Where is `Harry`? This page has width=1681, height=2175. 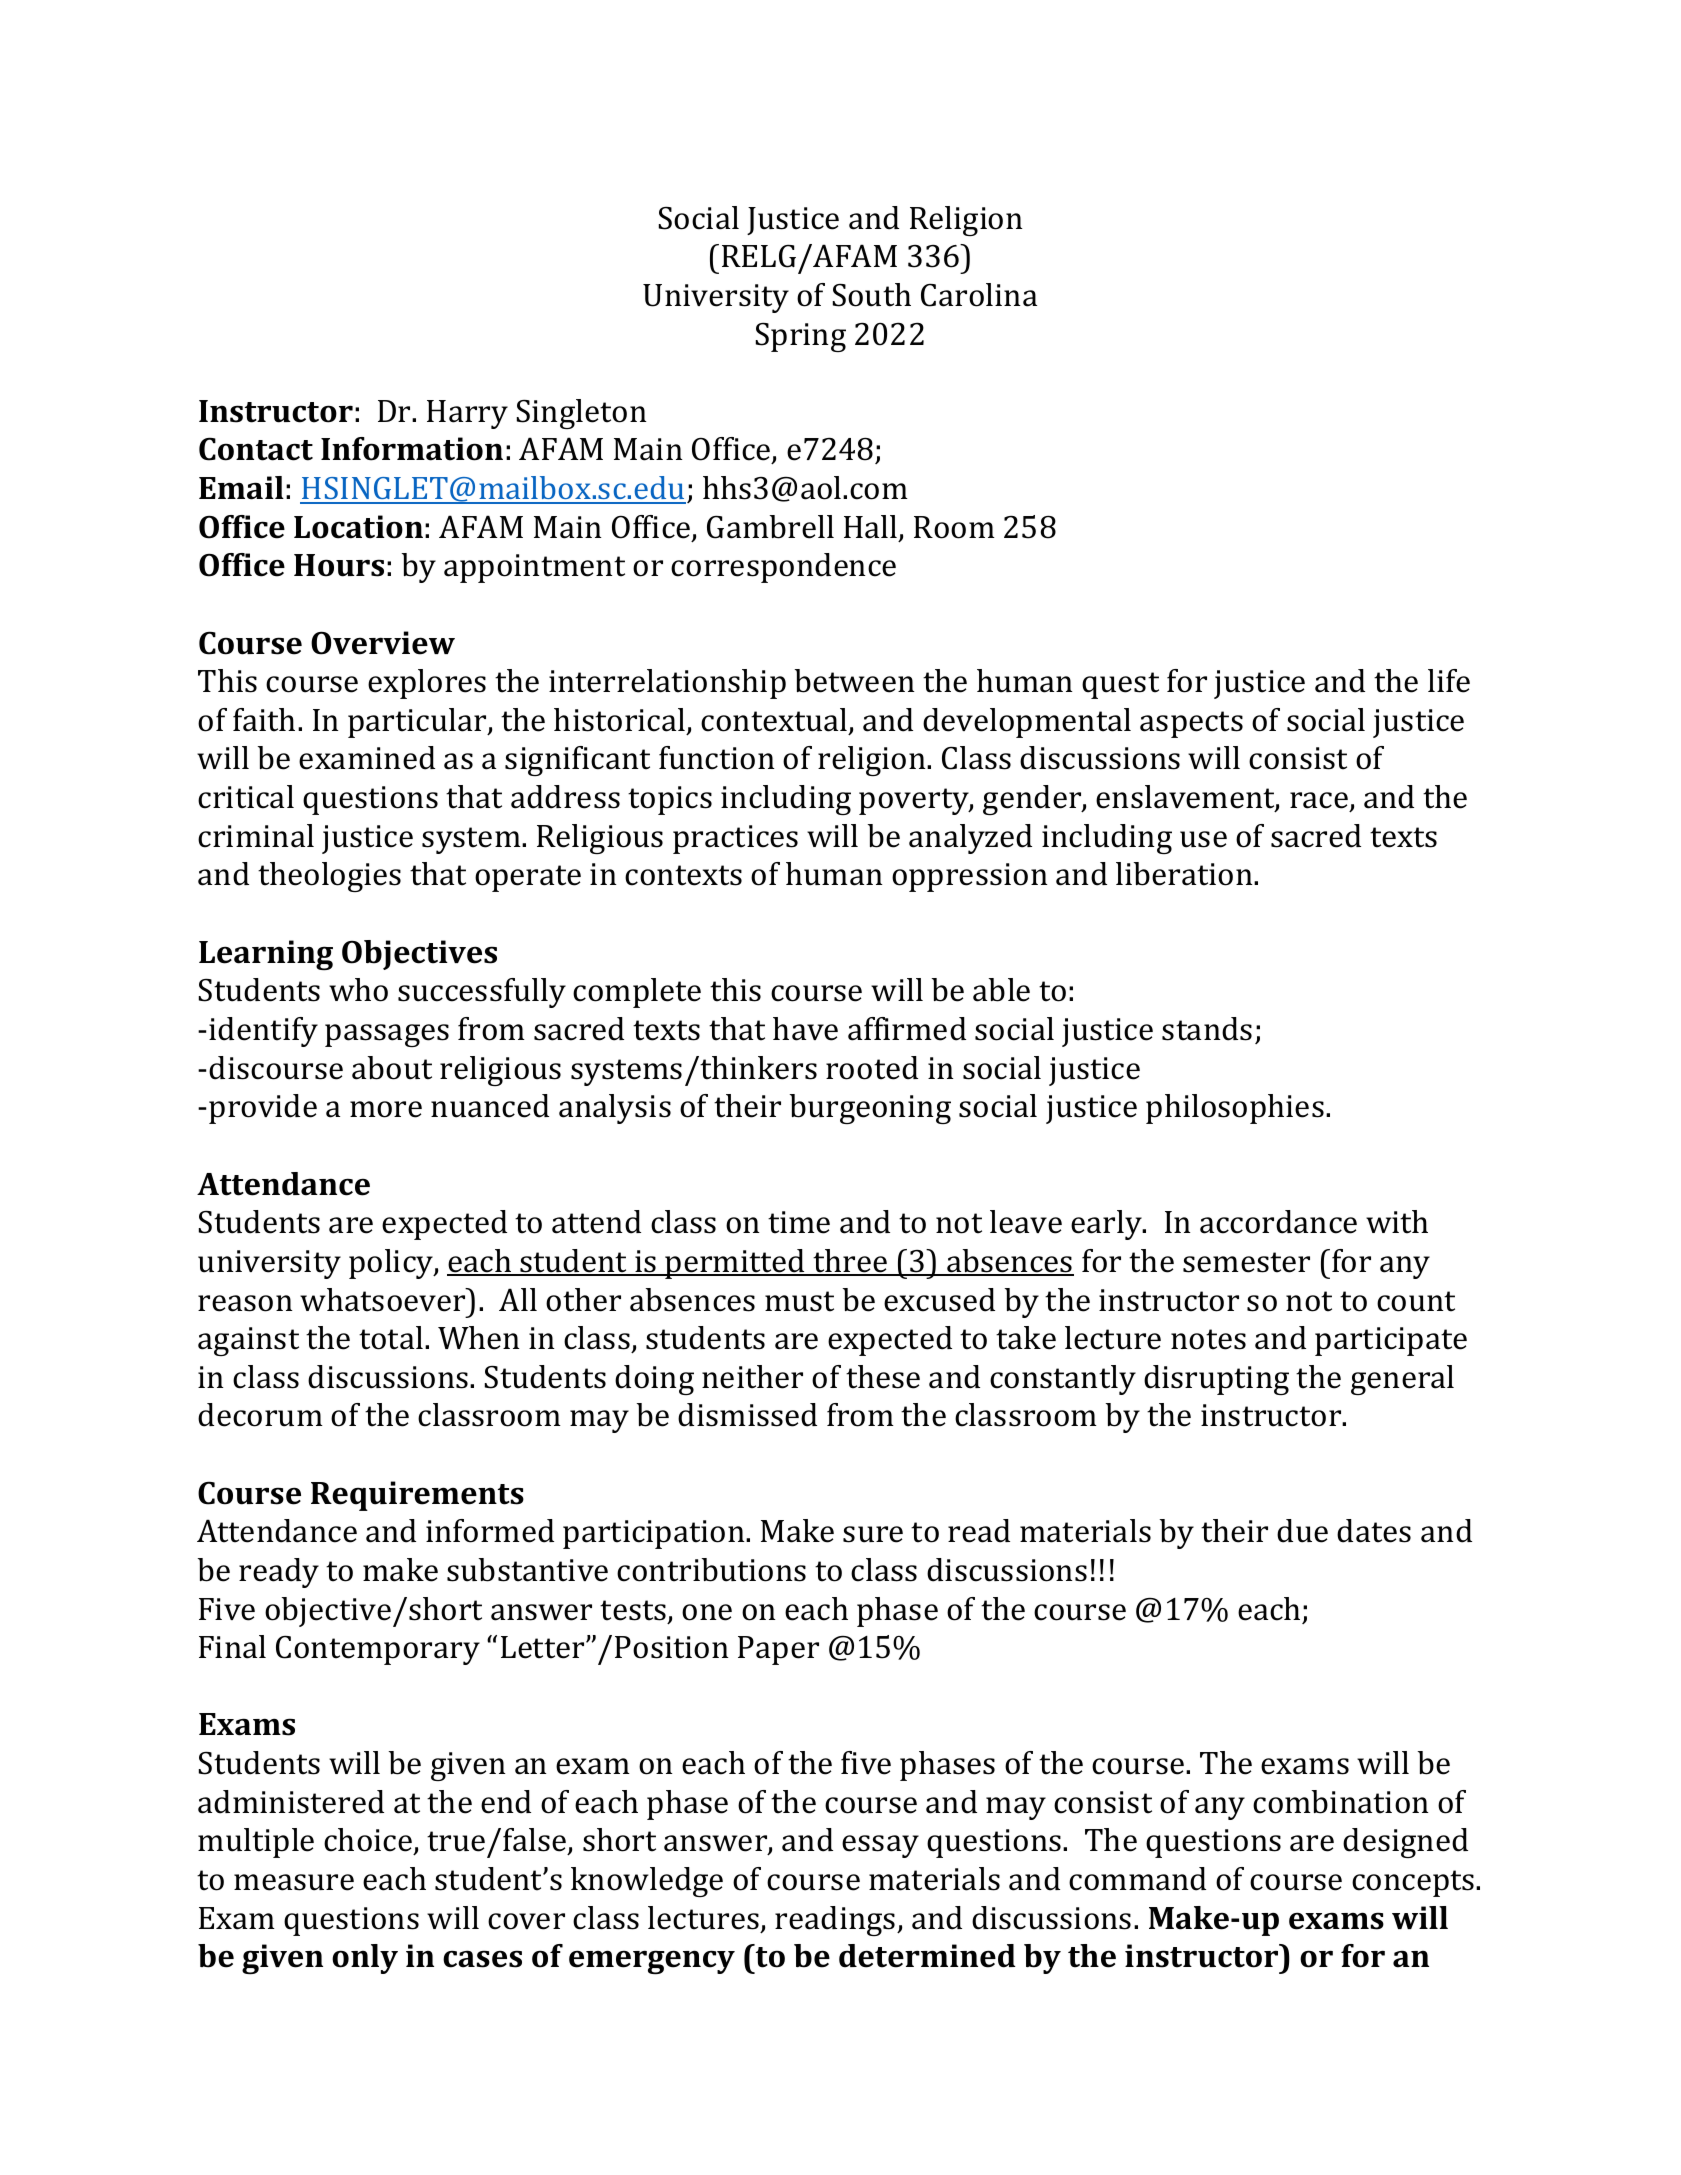
Harry is located at coordinates (467, 414).
